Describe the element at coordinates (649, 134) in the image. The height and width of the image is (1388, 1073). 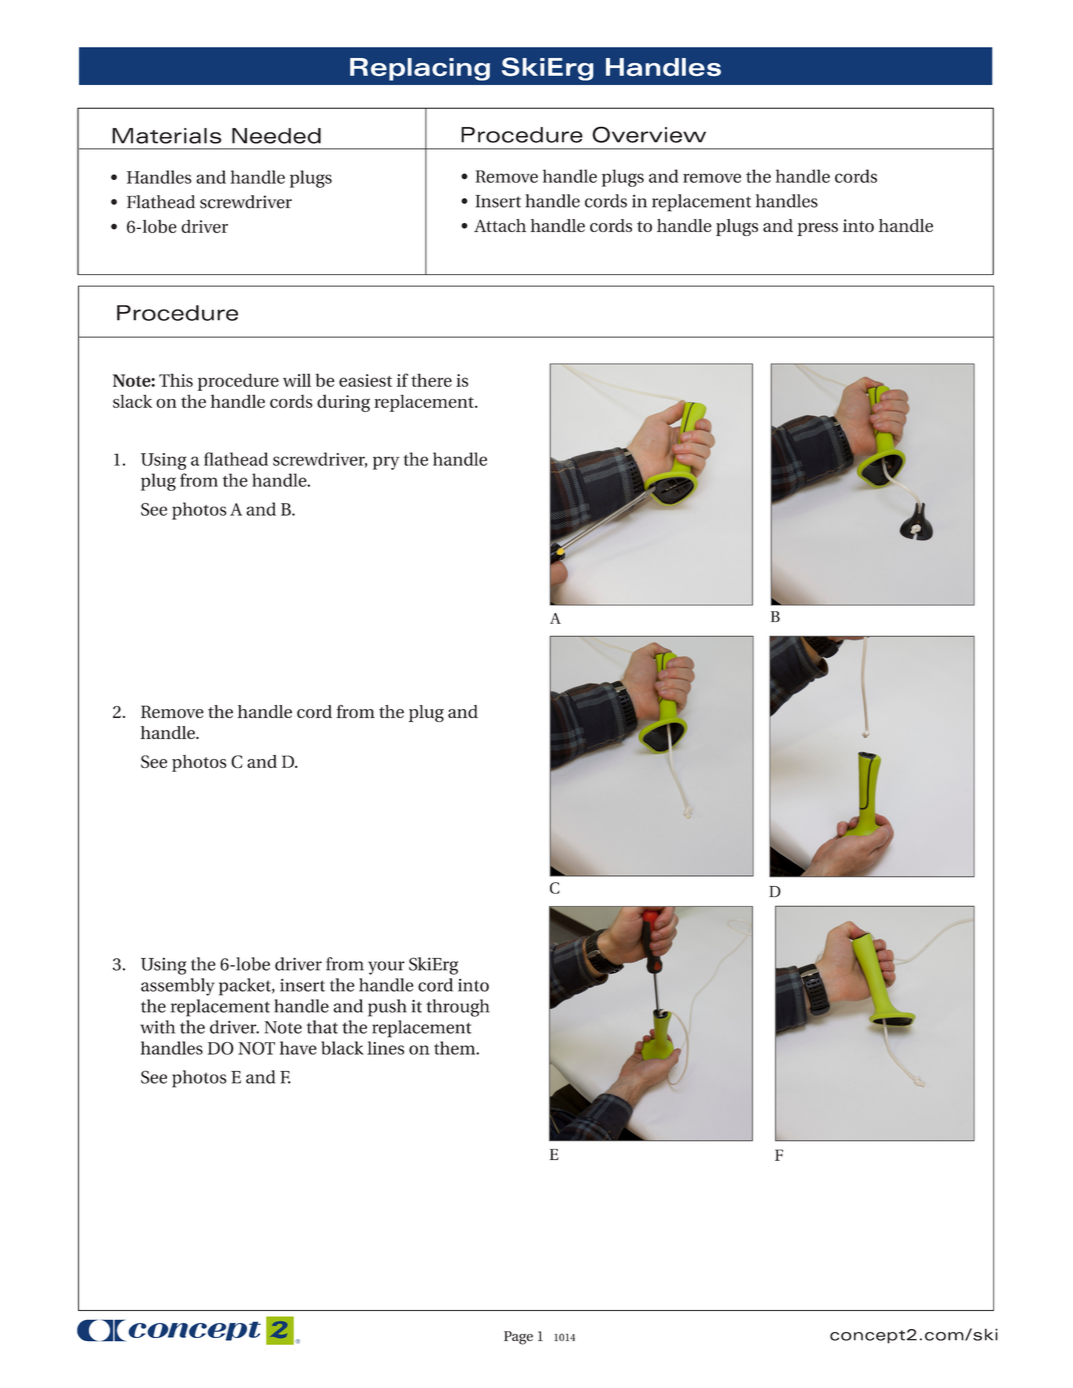
I see `Overview` at that location.
